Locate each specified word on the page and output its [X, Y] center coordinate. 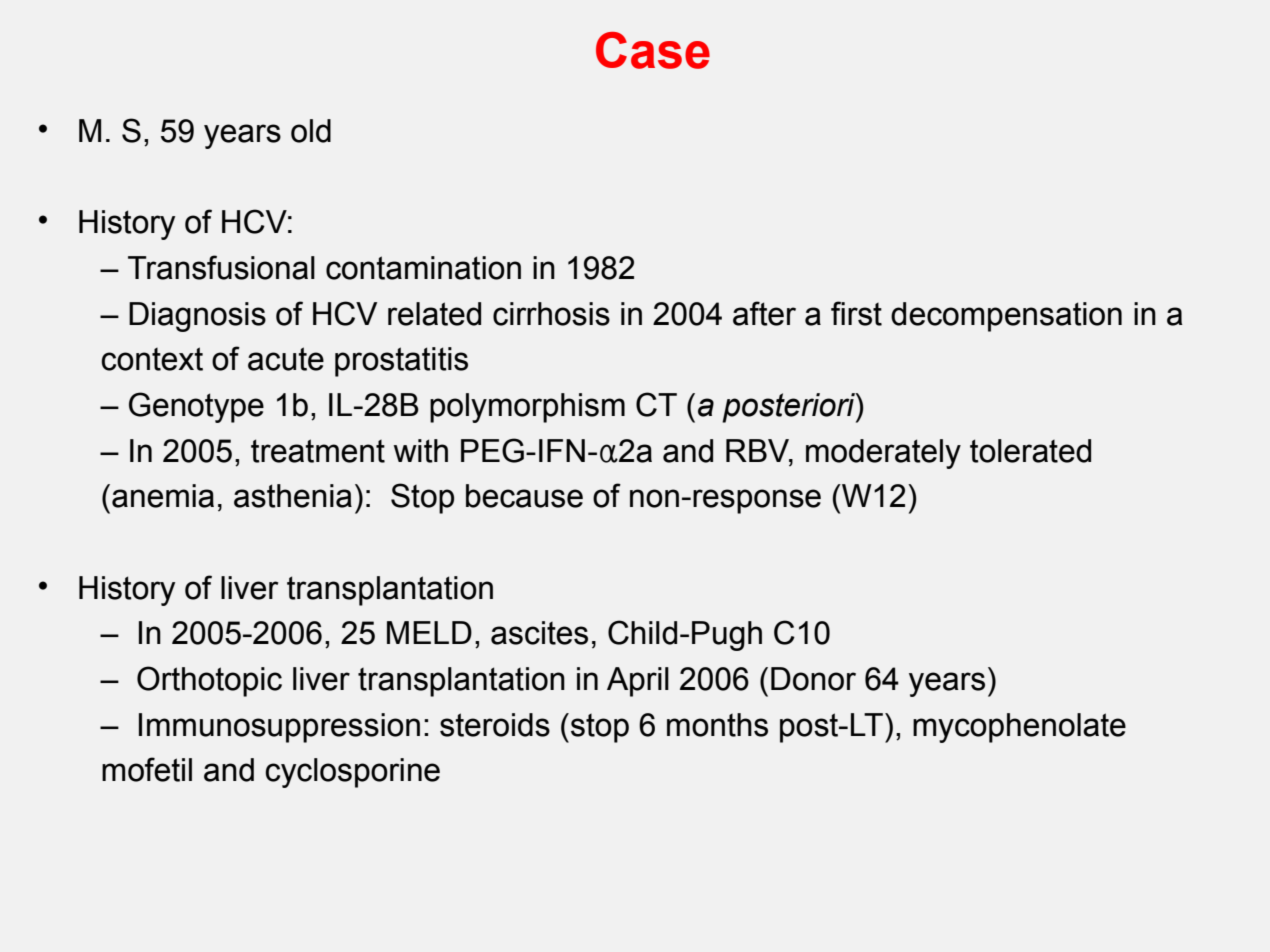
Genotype [196, 407]
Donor [813, 679]
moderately [883, 454]
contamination [423, 268]
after [764, 313]
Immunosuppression [279, 728]
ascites [539, 633]
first [856, 313]
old [311, 131]
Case [653, 50]
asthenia [293, 496]
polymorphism [527, 408]
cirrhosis [551, 314]
